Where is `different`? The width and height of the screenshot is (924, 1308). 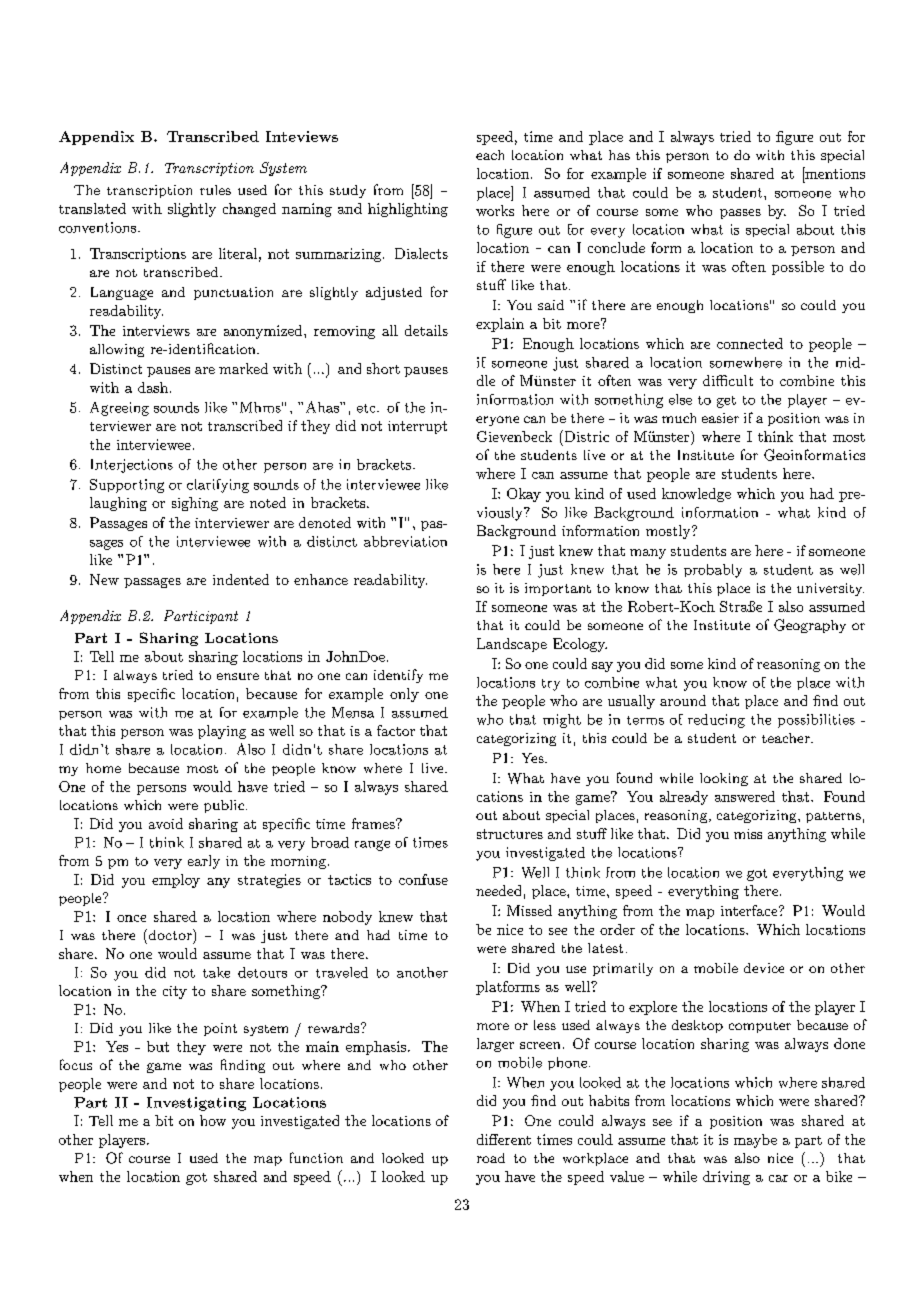 different is located at coordinates (504, 1139).
